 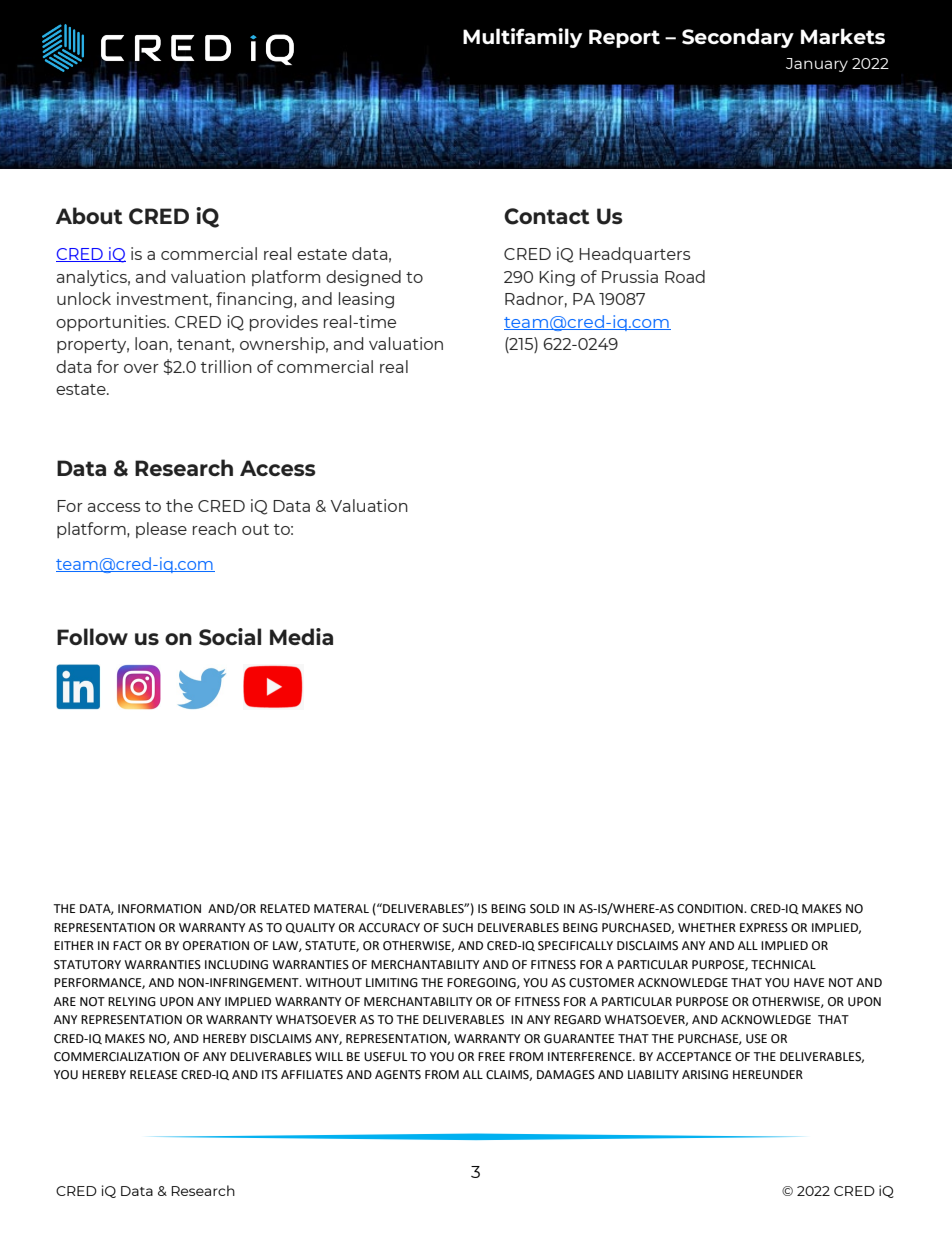 What do you see at coordinates (301, 636) in the screenshot?
I see `Media` at bounding box center [301, 636].
